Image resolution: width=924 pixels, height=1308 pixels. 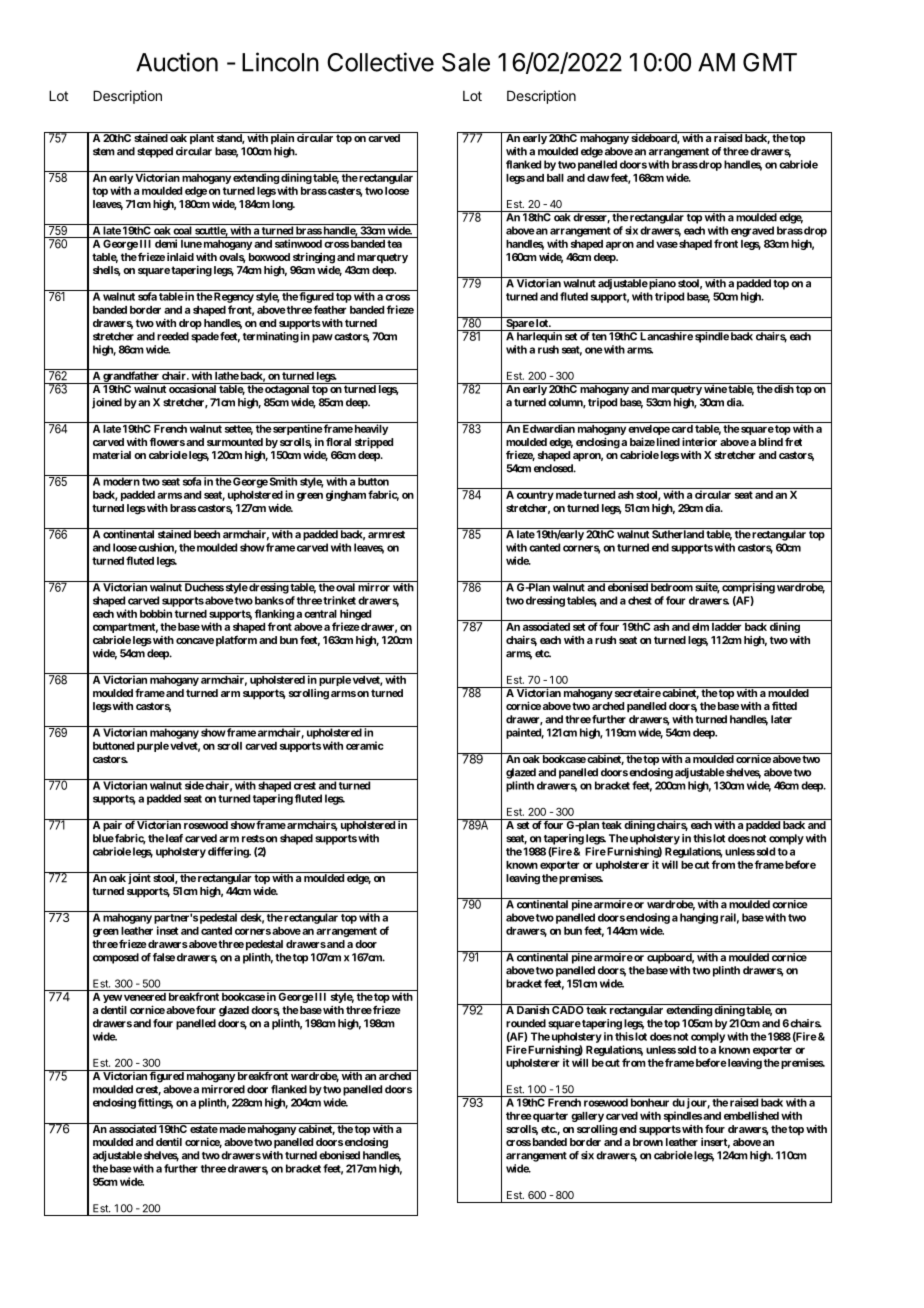 What do you see at coordinates (549, 1117) in the image?
I see `quarter` at bounding box center [549, 1117].
